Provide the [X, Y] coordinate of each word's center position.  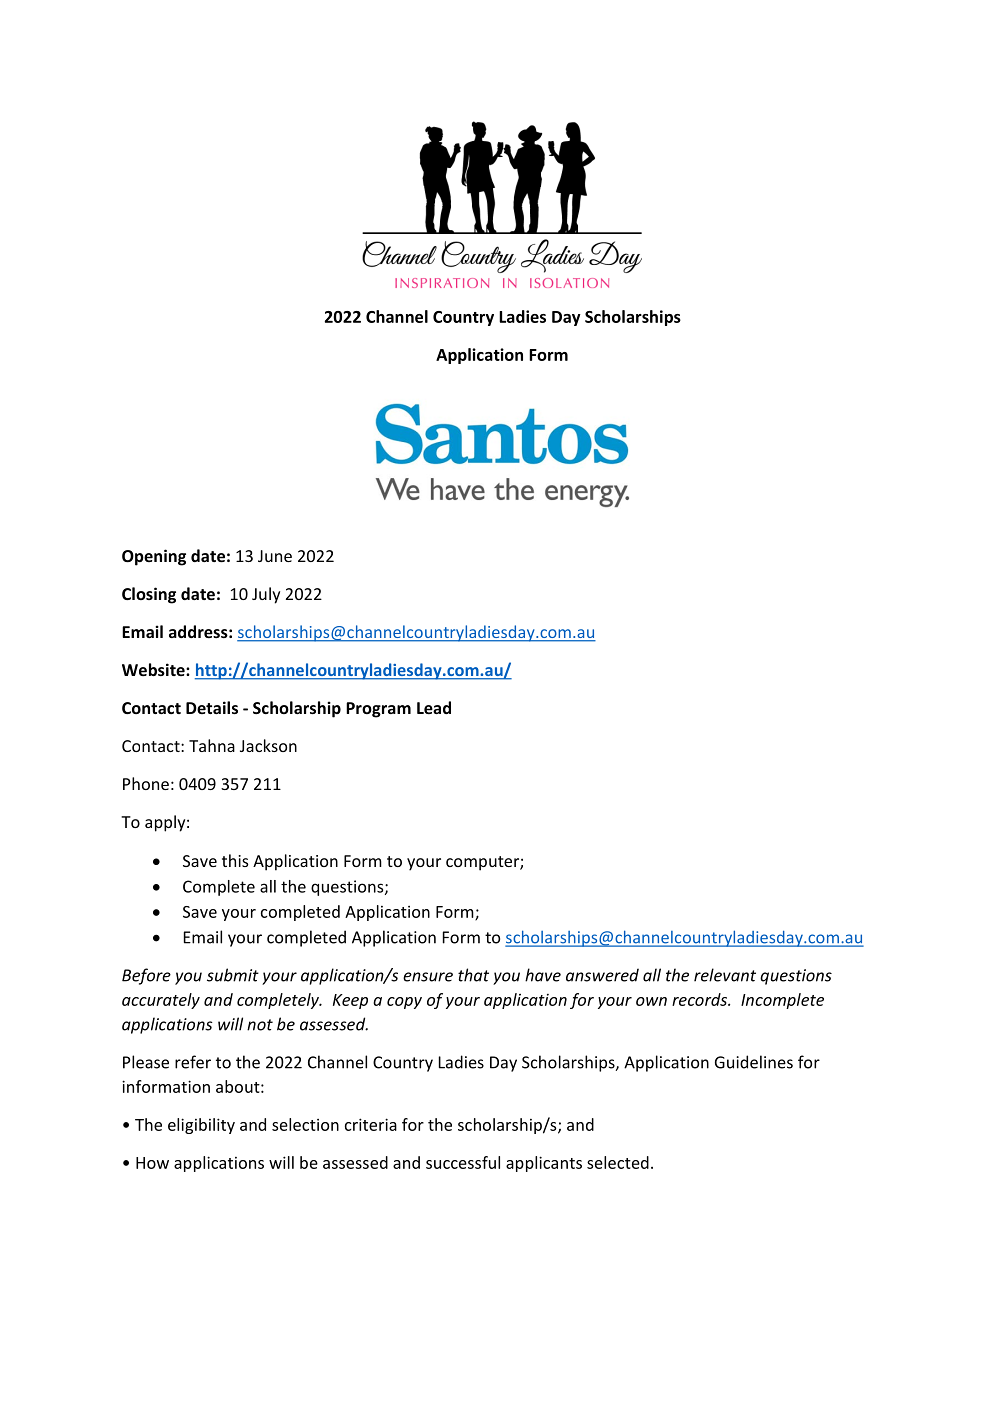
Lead [434, 707]
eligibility [201, 1126]
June [275, 556]
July [266, 595]
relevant [725, 975]
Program [378, 710]
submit [233, 975]
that [473, 975]
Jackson [268, 745]
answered [602, 975]
